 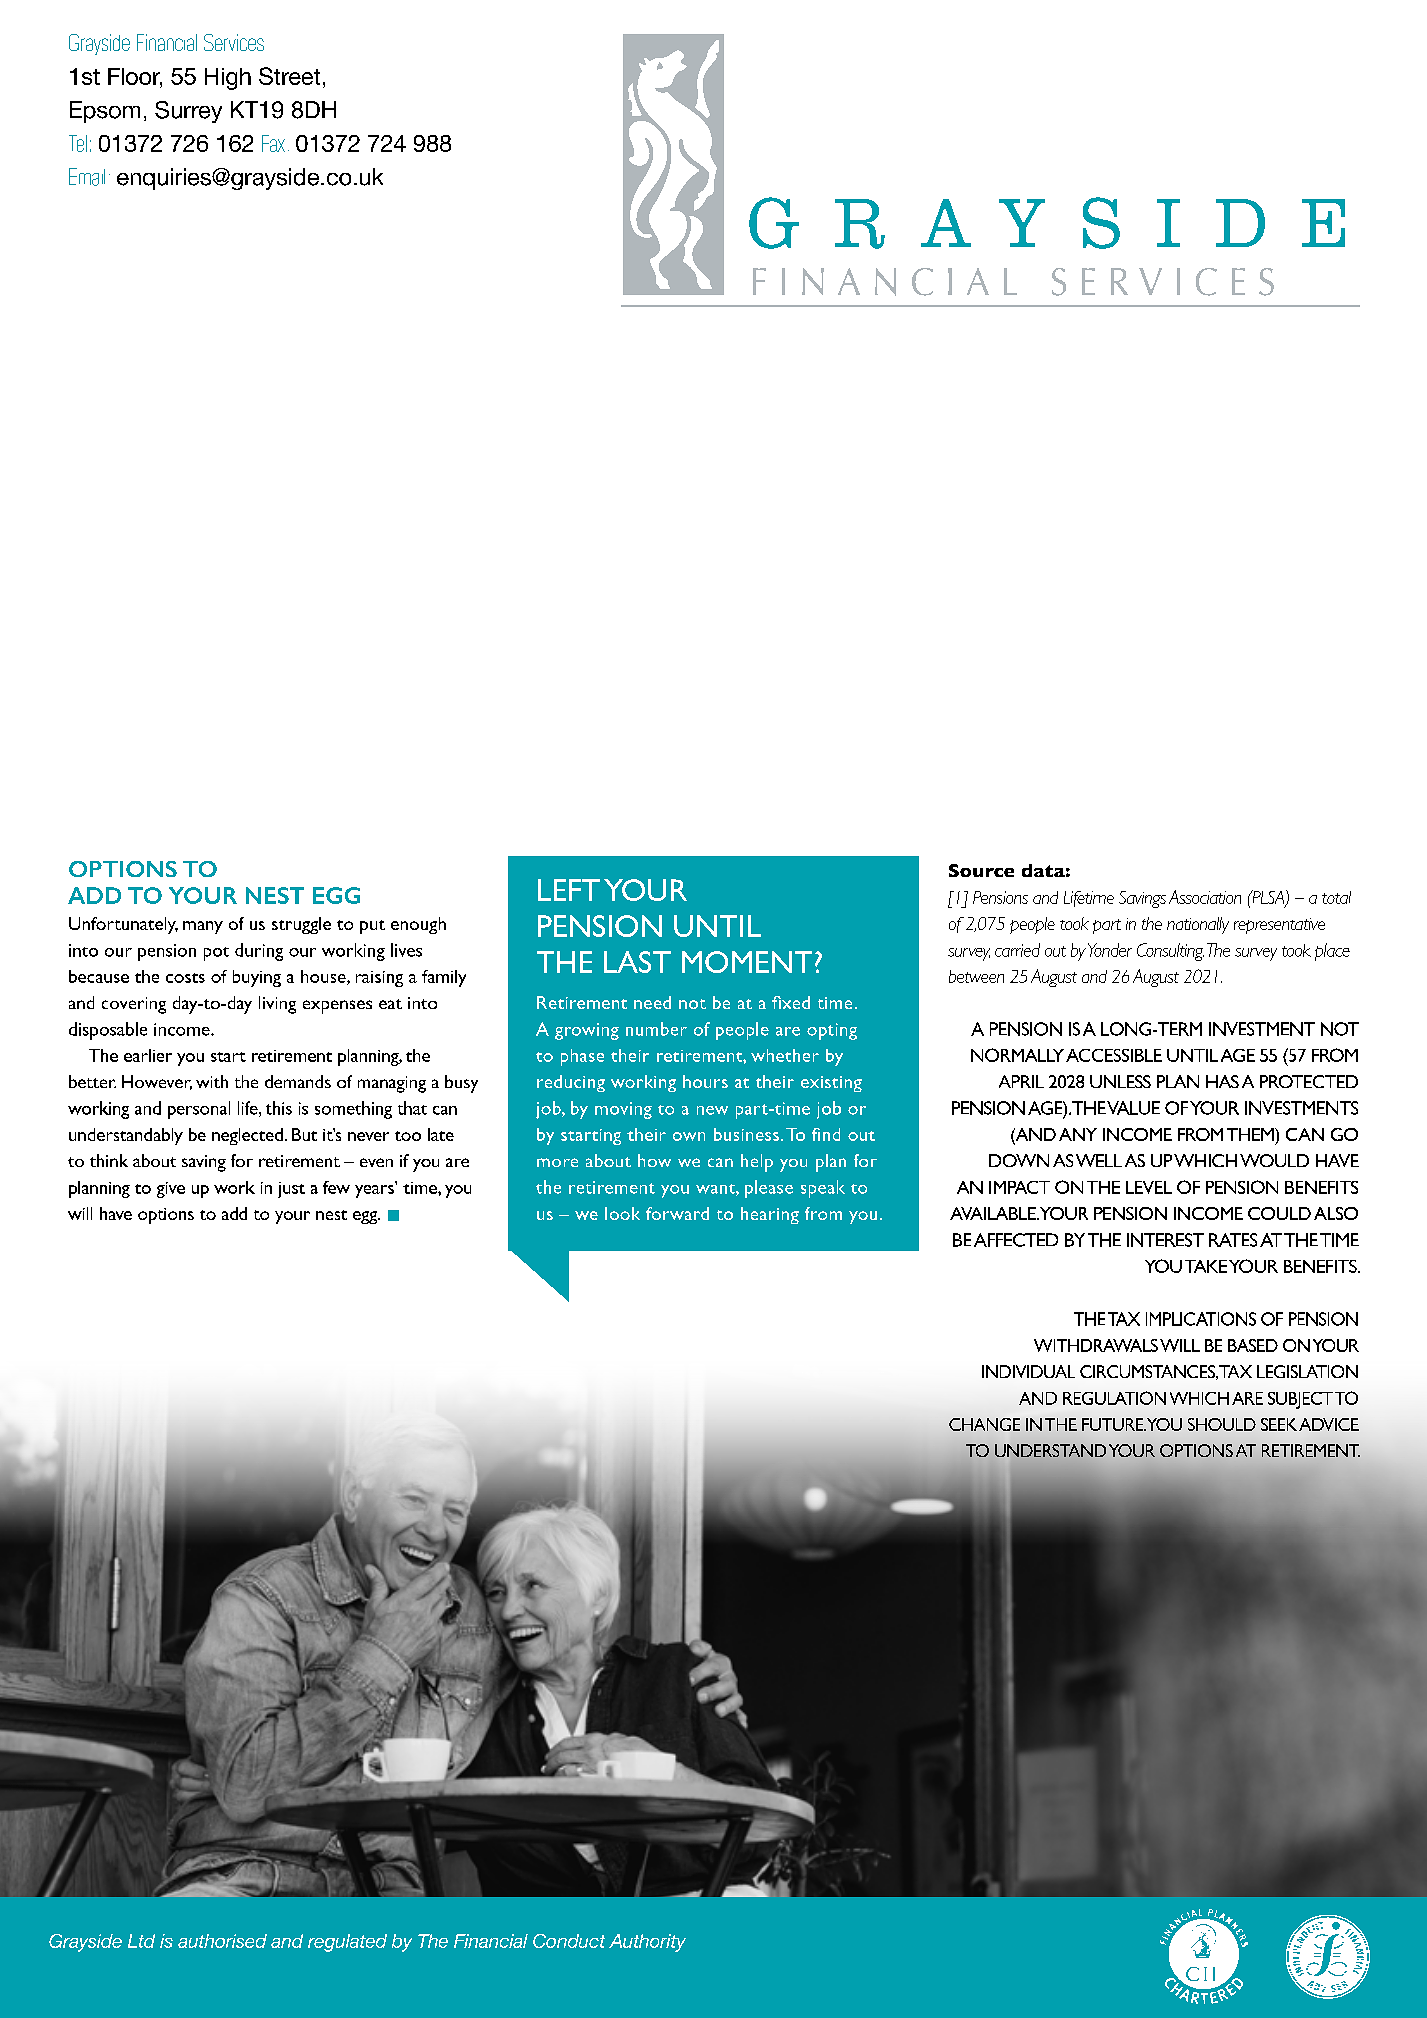 What do you see at coordinates (1170, 952) in the image?
I see `Consulting` at bounding box center [1170, 952].
